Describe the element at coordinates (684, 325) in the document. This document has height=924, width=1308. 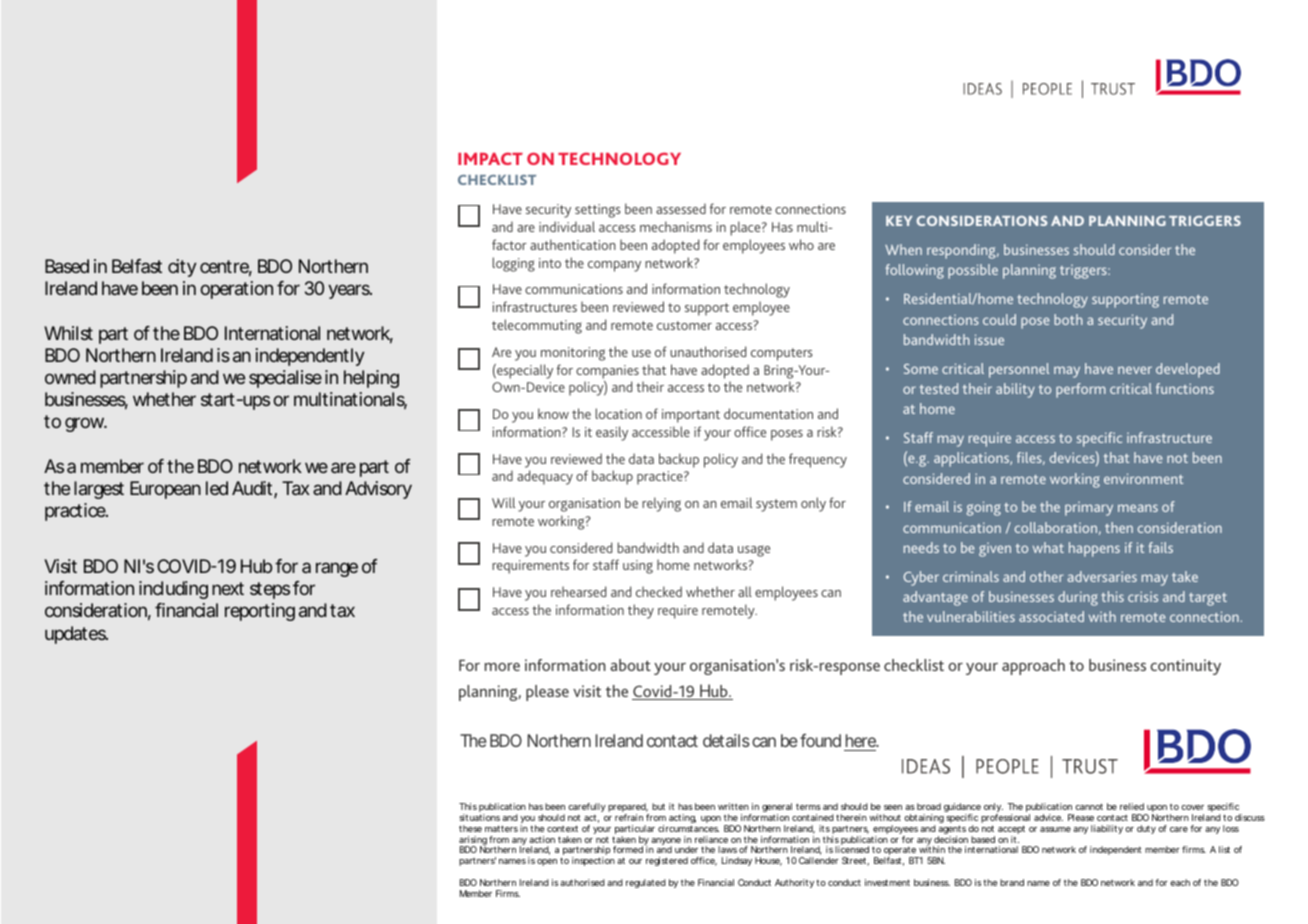
I see `customer` at that location.
